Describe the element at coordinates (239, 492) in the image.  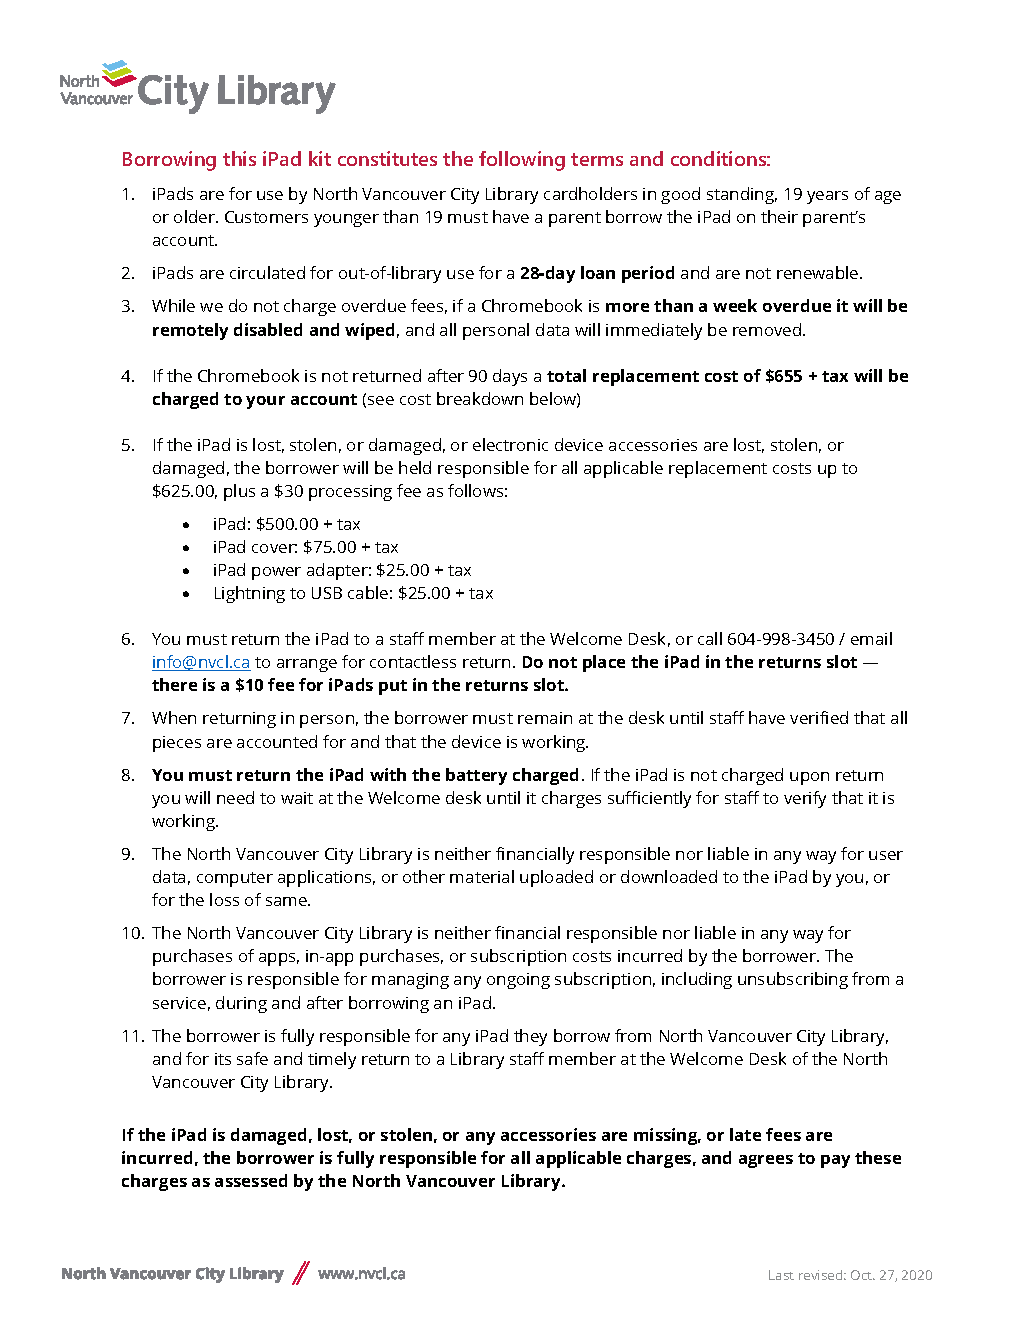
I see `plus` at that location.
